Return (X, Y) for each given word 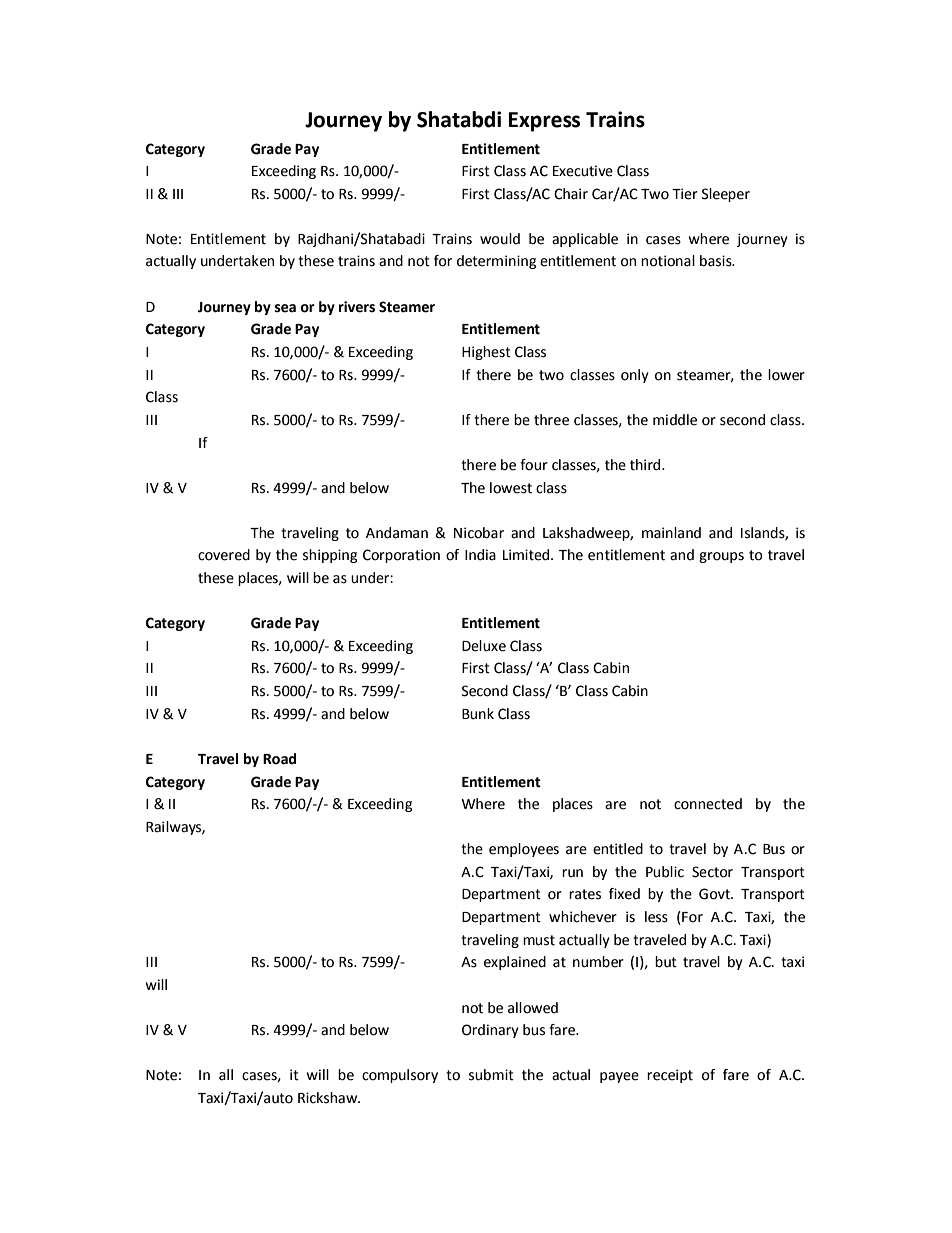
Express (544, 122)
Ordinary (490, 1031)
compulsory (400, 1076)
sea (285, 308)
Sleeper (726, 195)
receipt (670, 1076)
